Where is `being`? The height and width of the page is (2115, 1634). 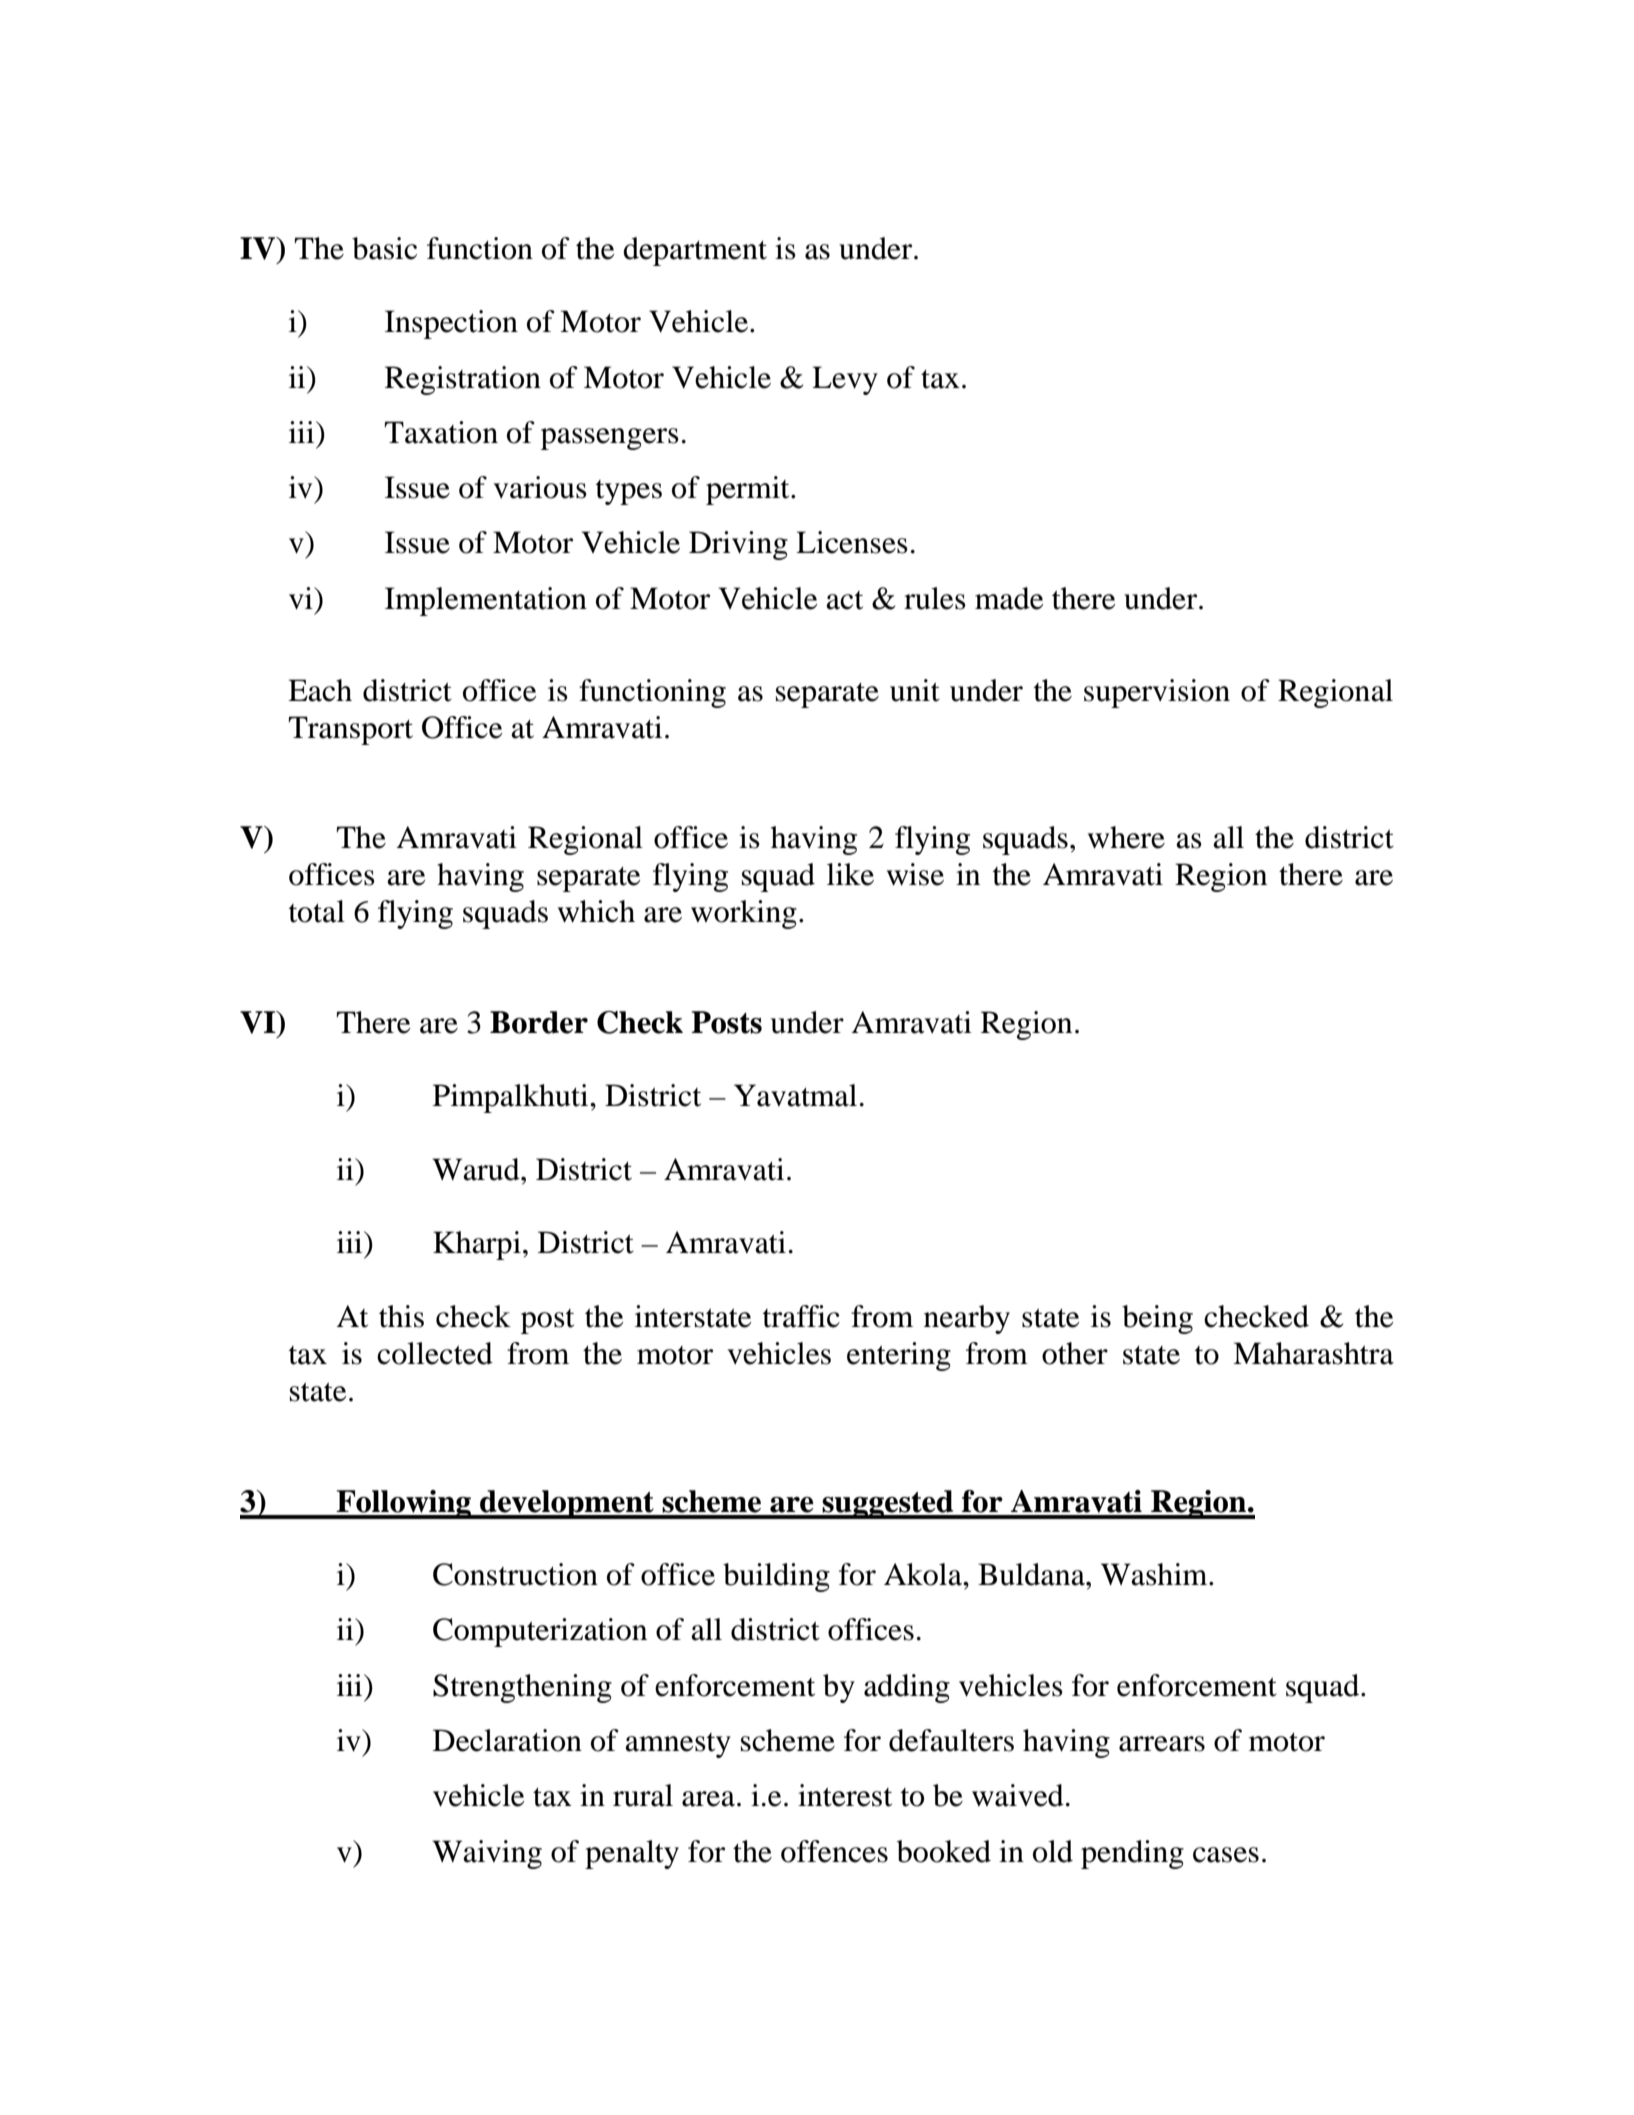
being is located at coordinates (1157, 1319).
